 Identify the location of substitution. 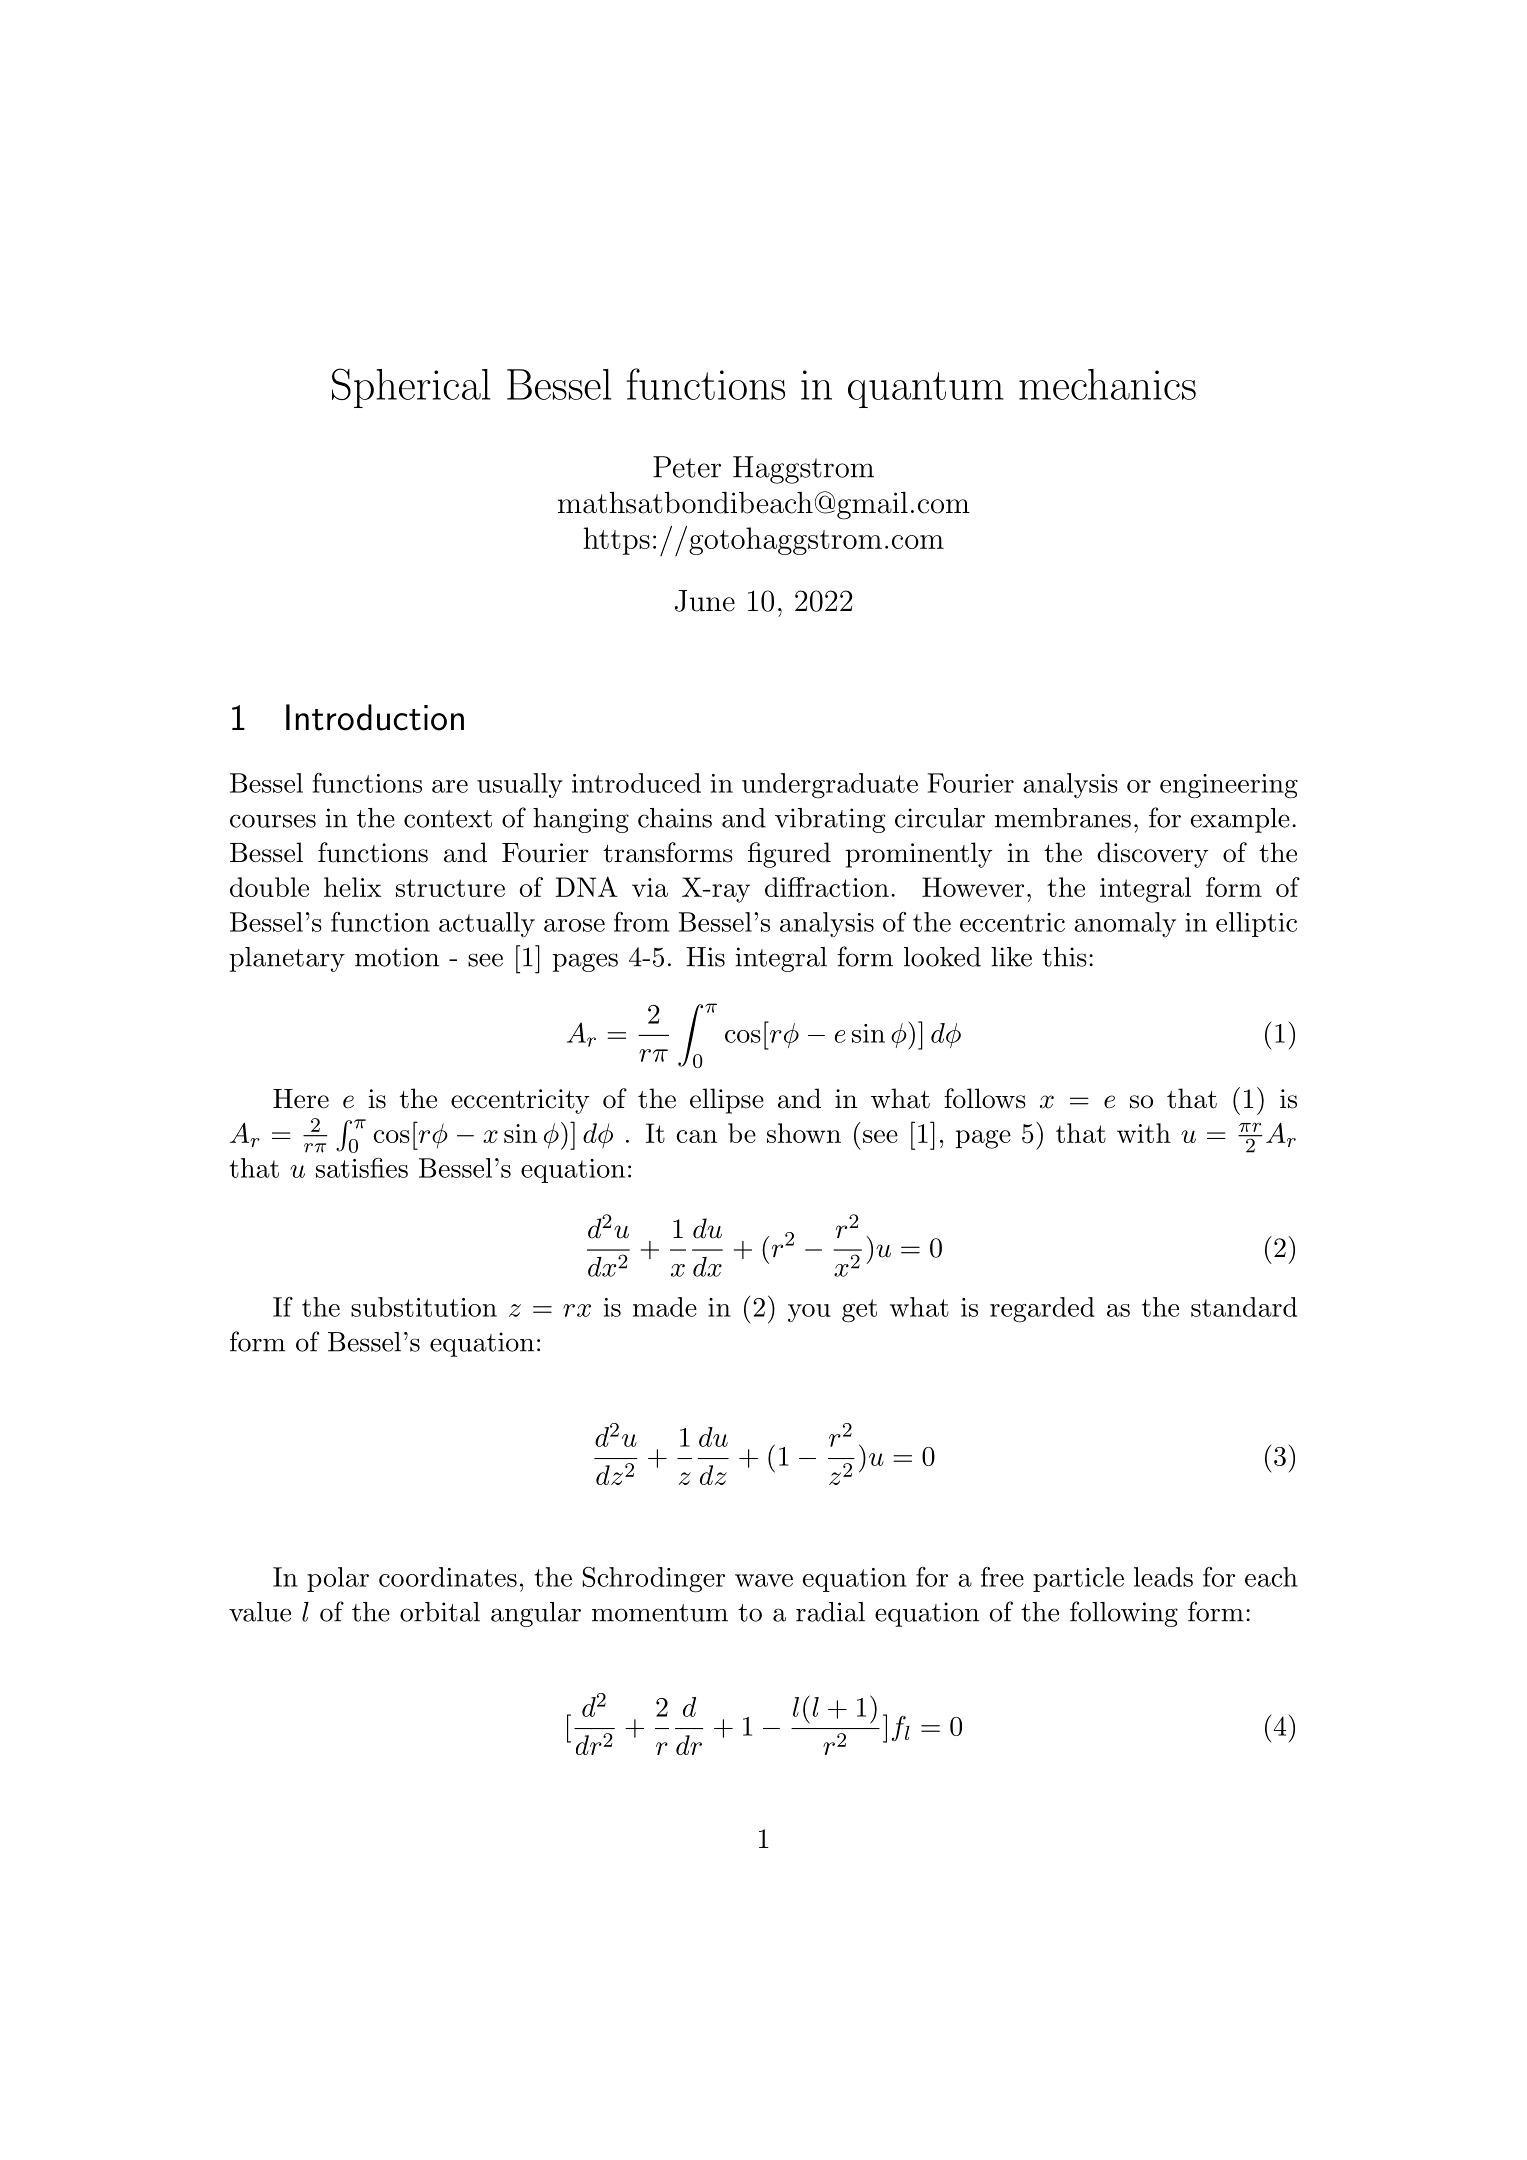
(424, 1307).
